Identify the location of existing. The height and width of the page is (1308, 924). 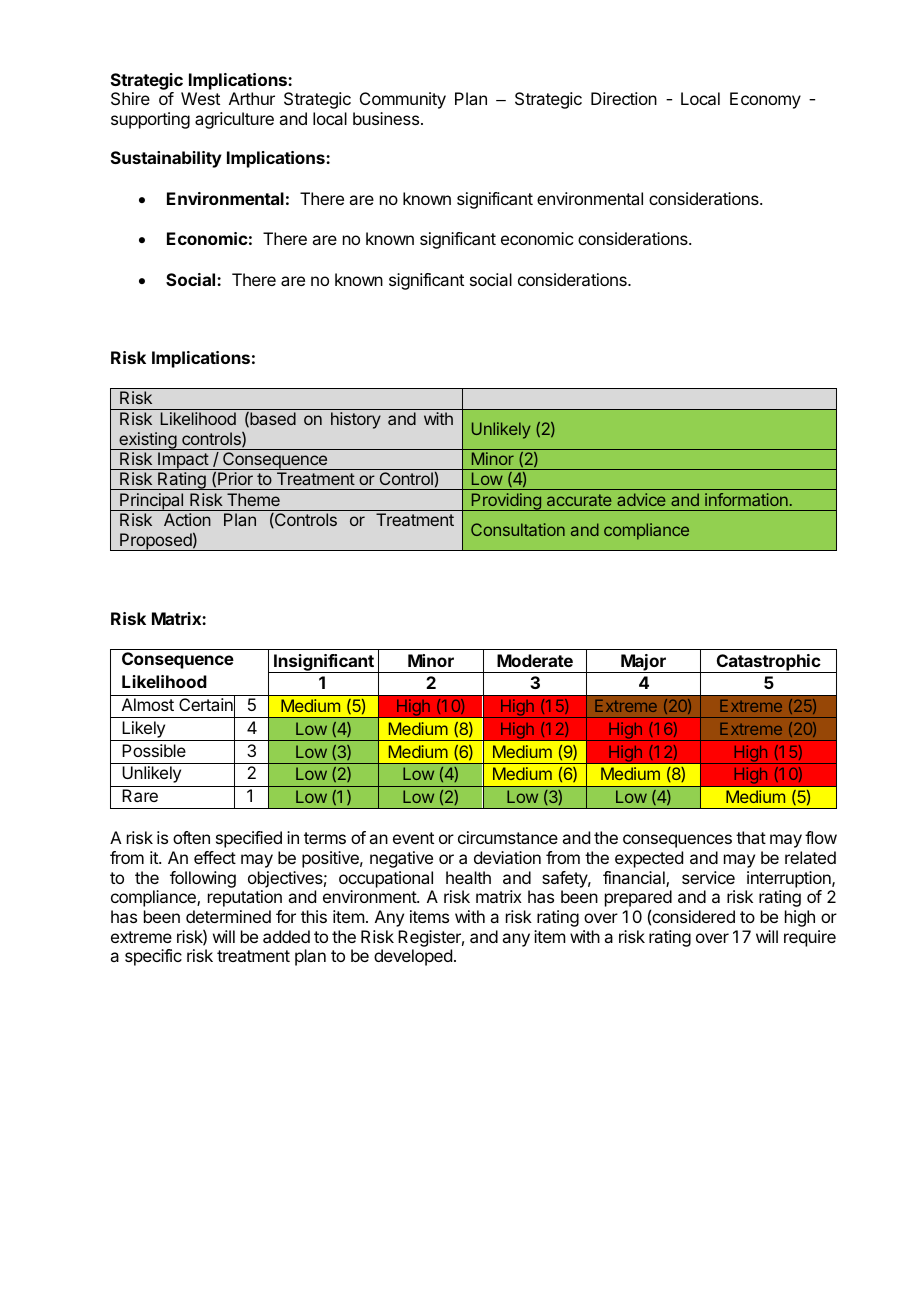
(147, 441).
